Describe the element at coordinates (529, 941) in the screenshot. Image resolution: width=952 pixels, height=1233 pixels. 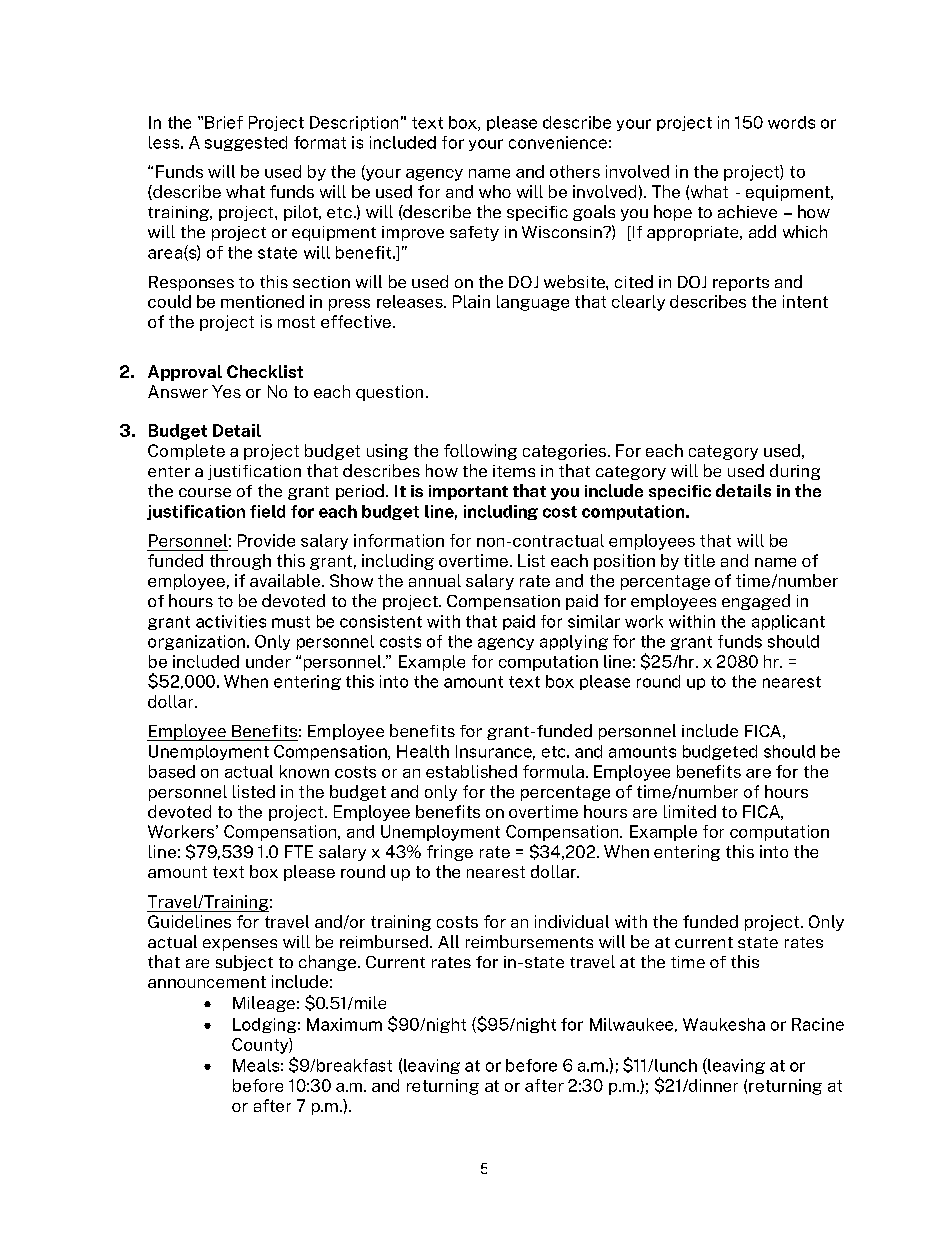
I see `reimbursements` at that location.
